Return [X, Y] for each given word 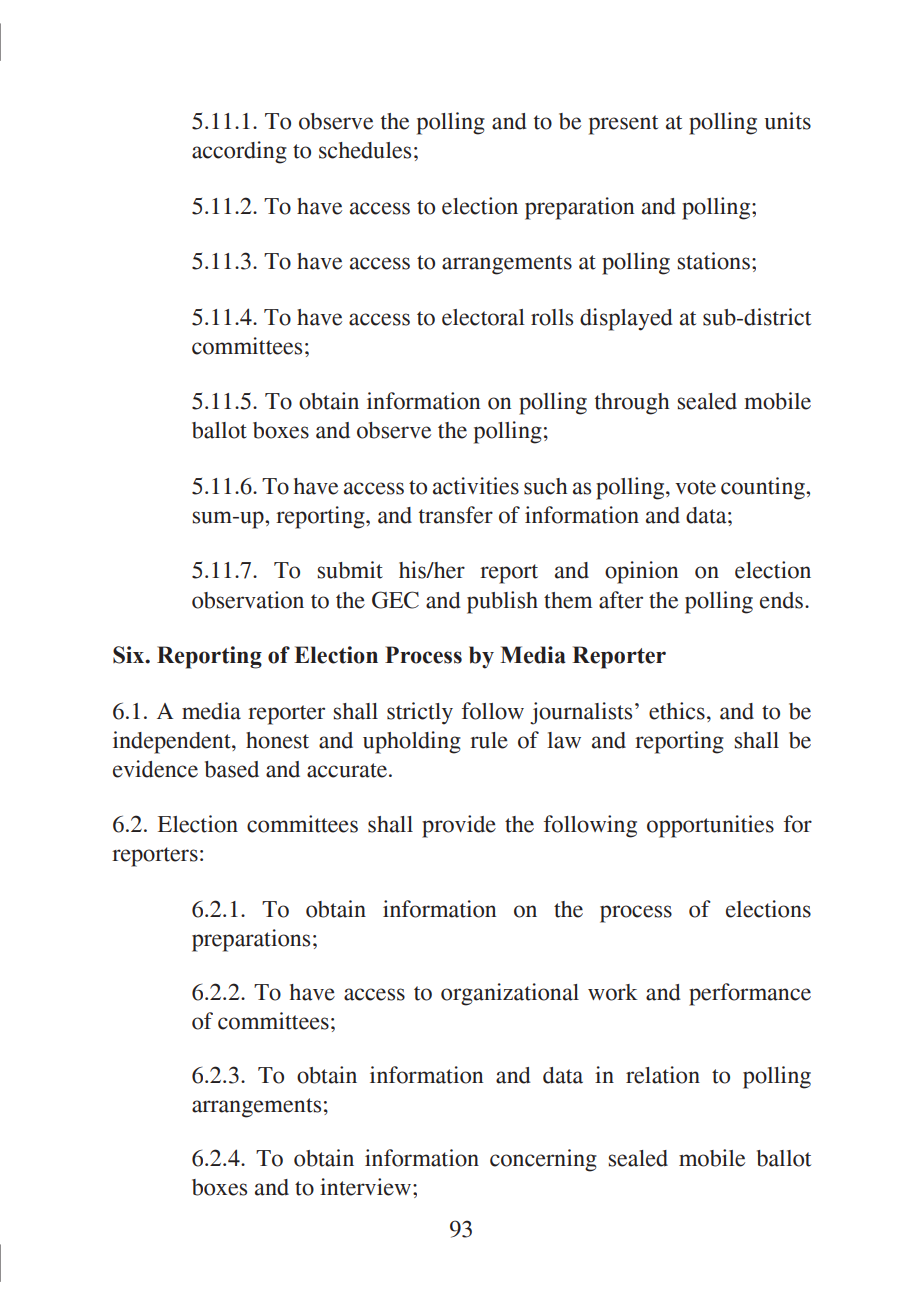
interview [367, 1187]
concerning [543, 1160]
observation [248, 600]
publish [502, 602]
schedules [365, 150]
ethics [677, 711]
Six [130, 655]
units [787, 121]
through [632, 404]
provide [459, 826]
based [232, 769]
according [239, 152]
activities [476, 486]
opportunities [710, 826]
